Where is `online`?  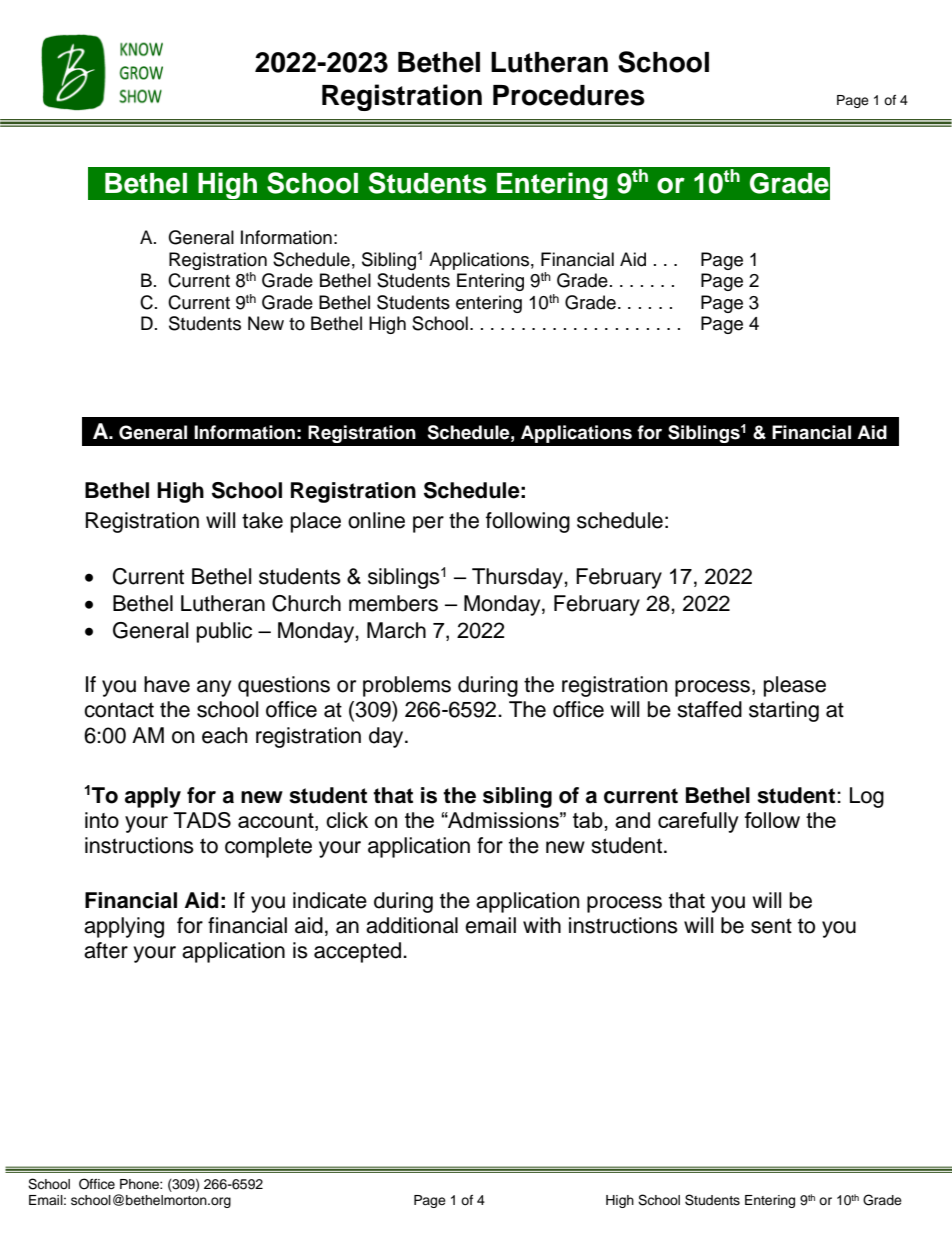
online is located at coordinates (376, 520).
